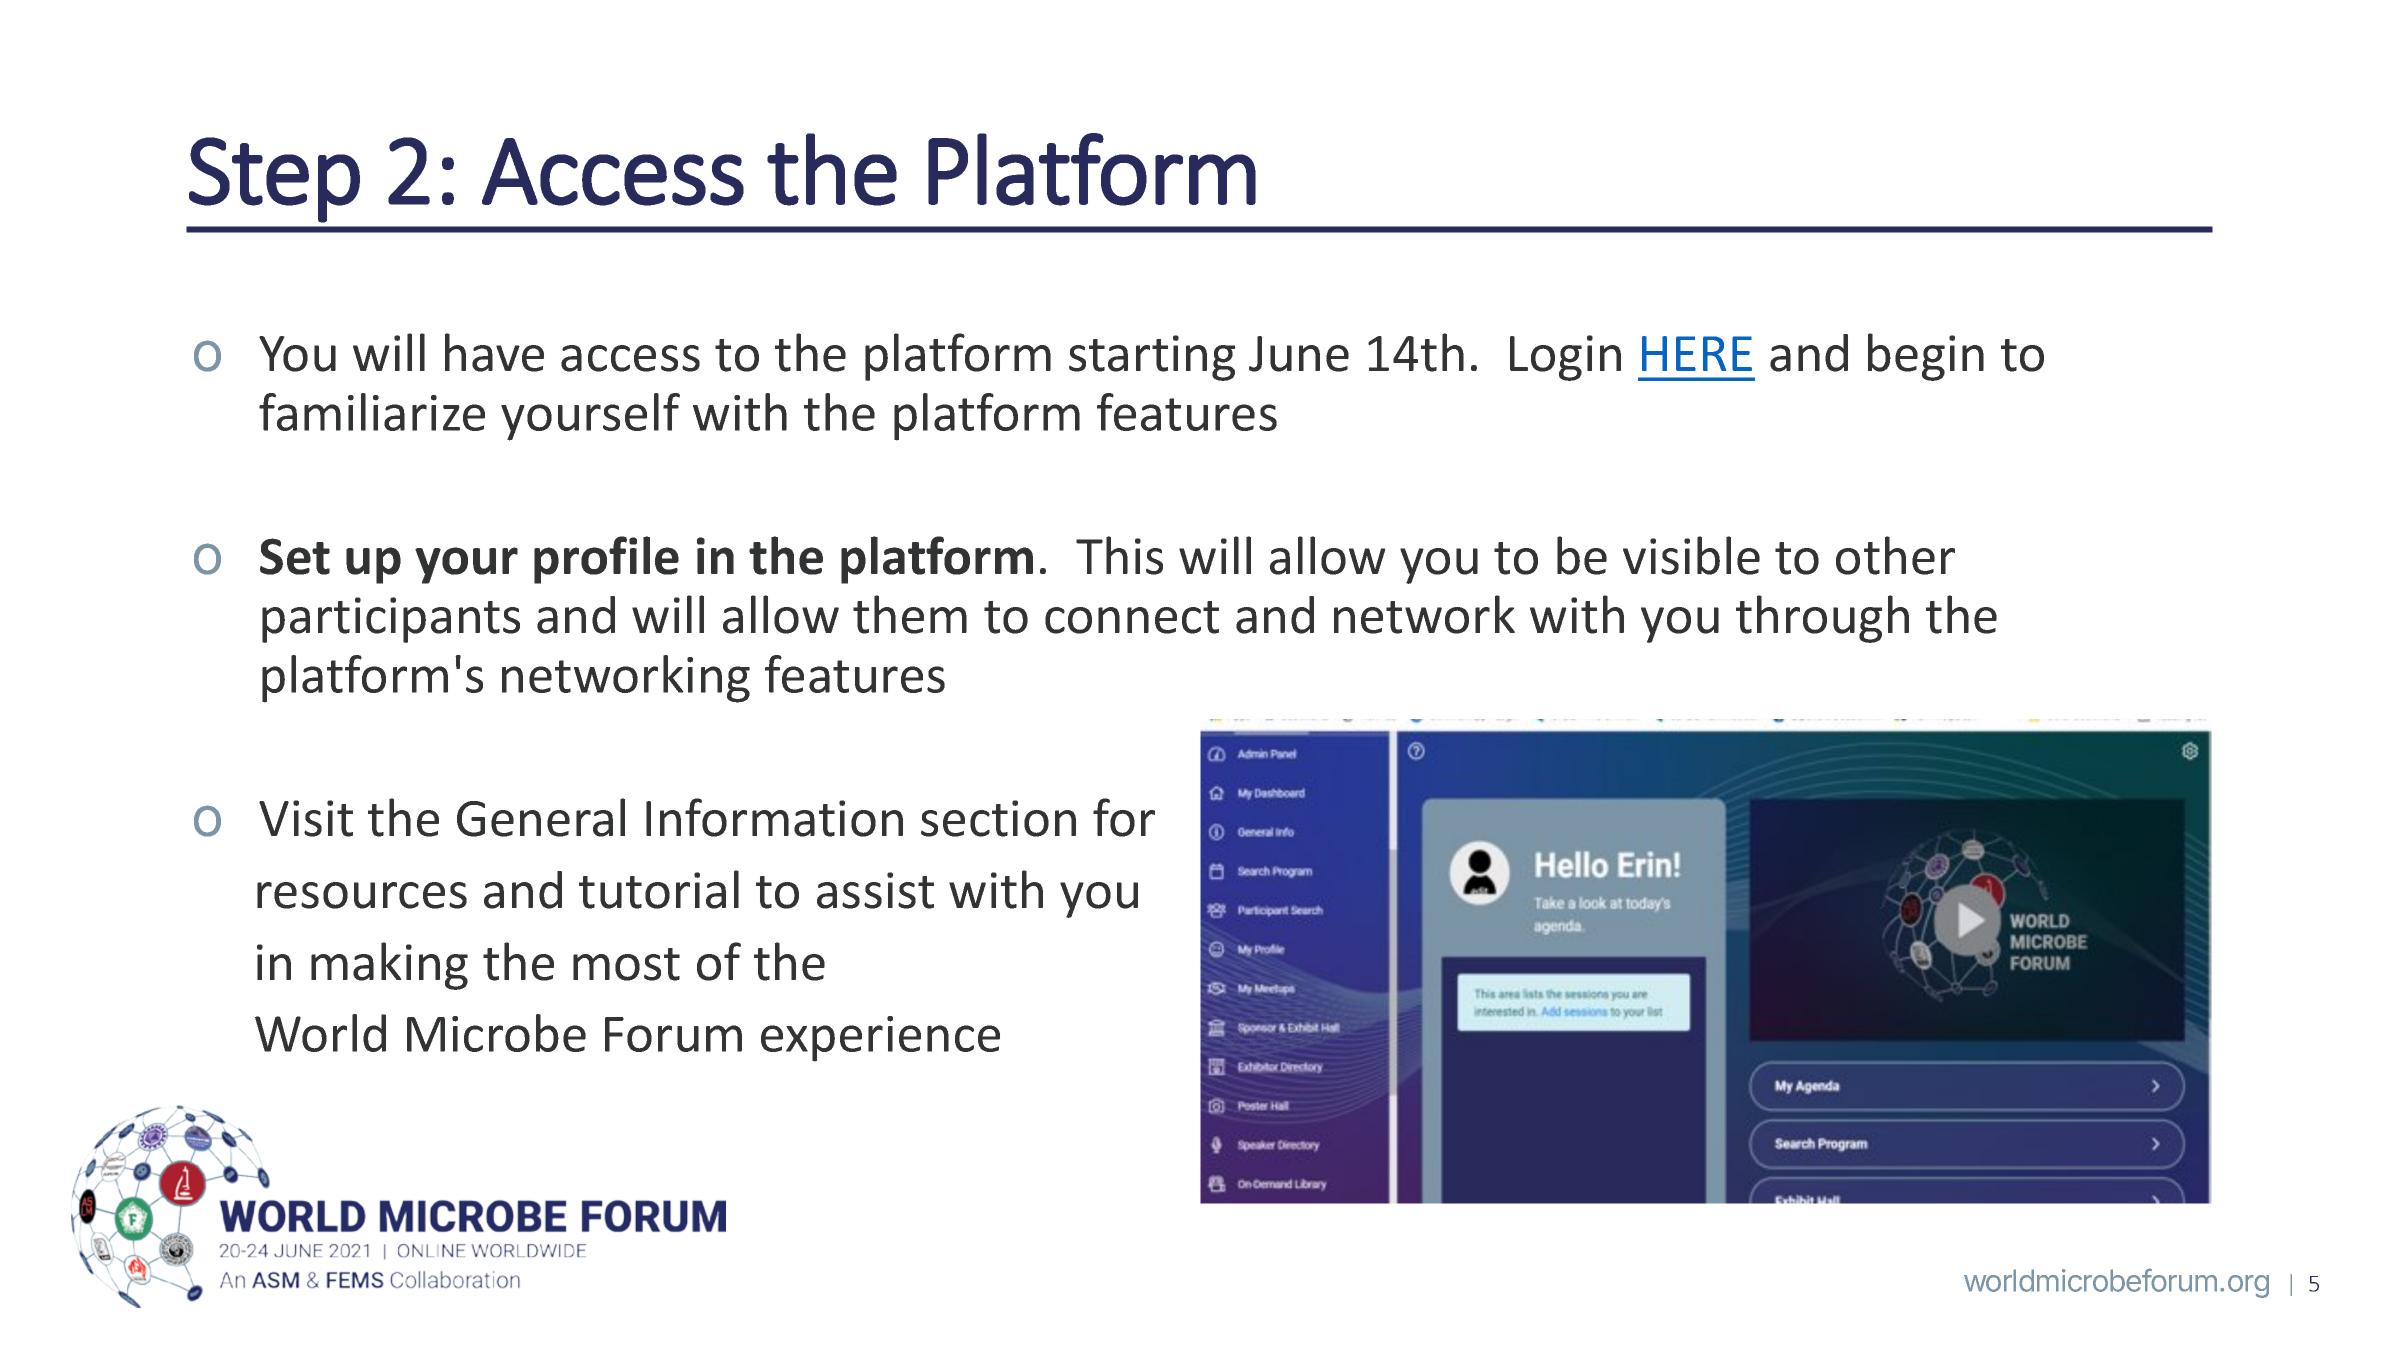  Describe the element at coordinates (274, 180) in the screenshot. I see `Step` at that location.
